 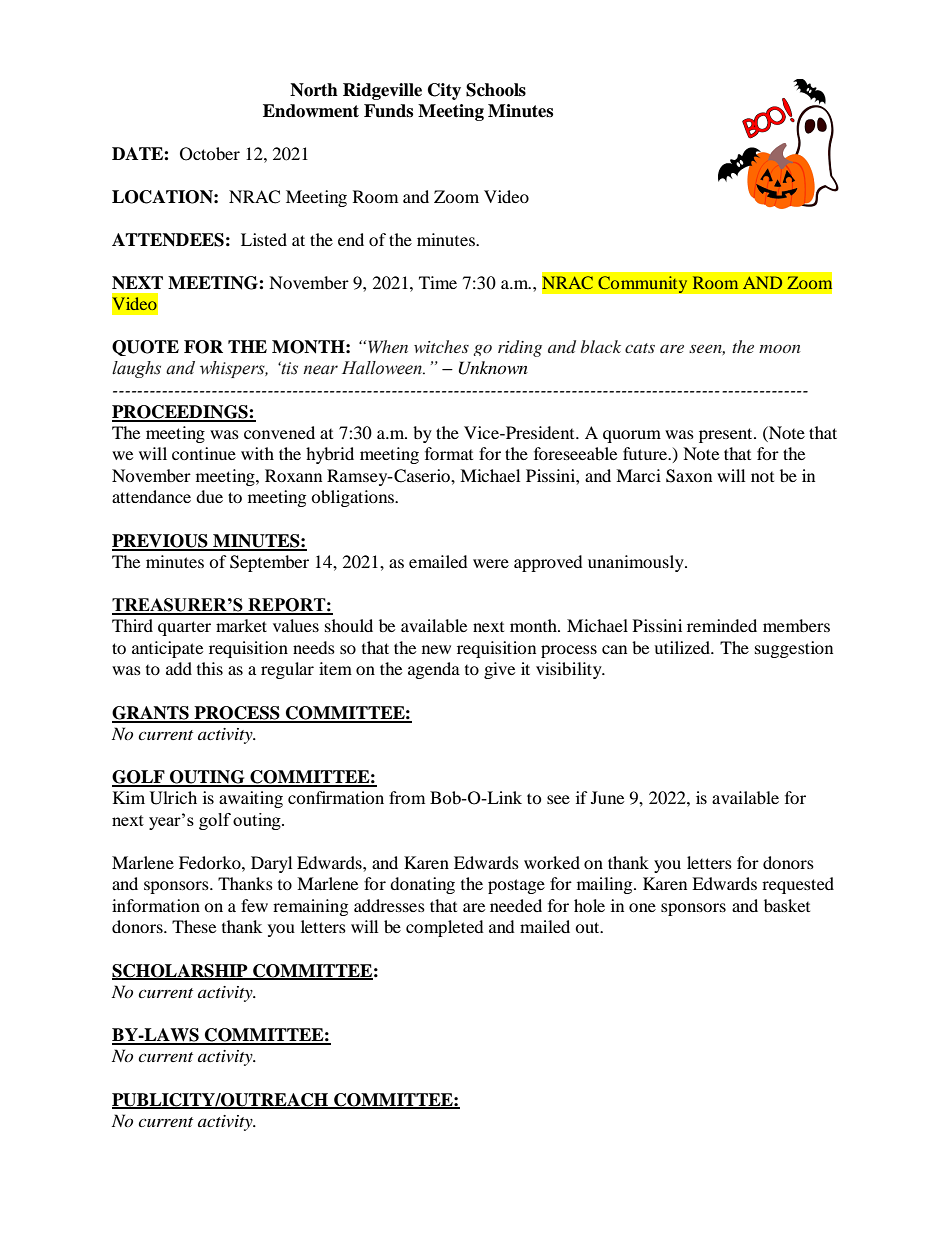 I want to click on Schools, so click(x=496, y=90).
